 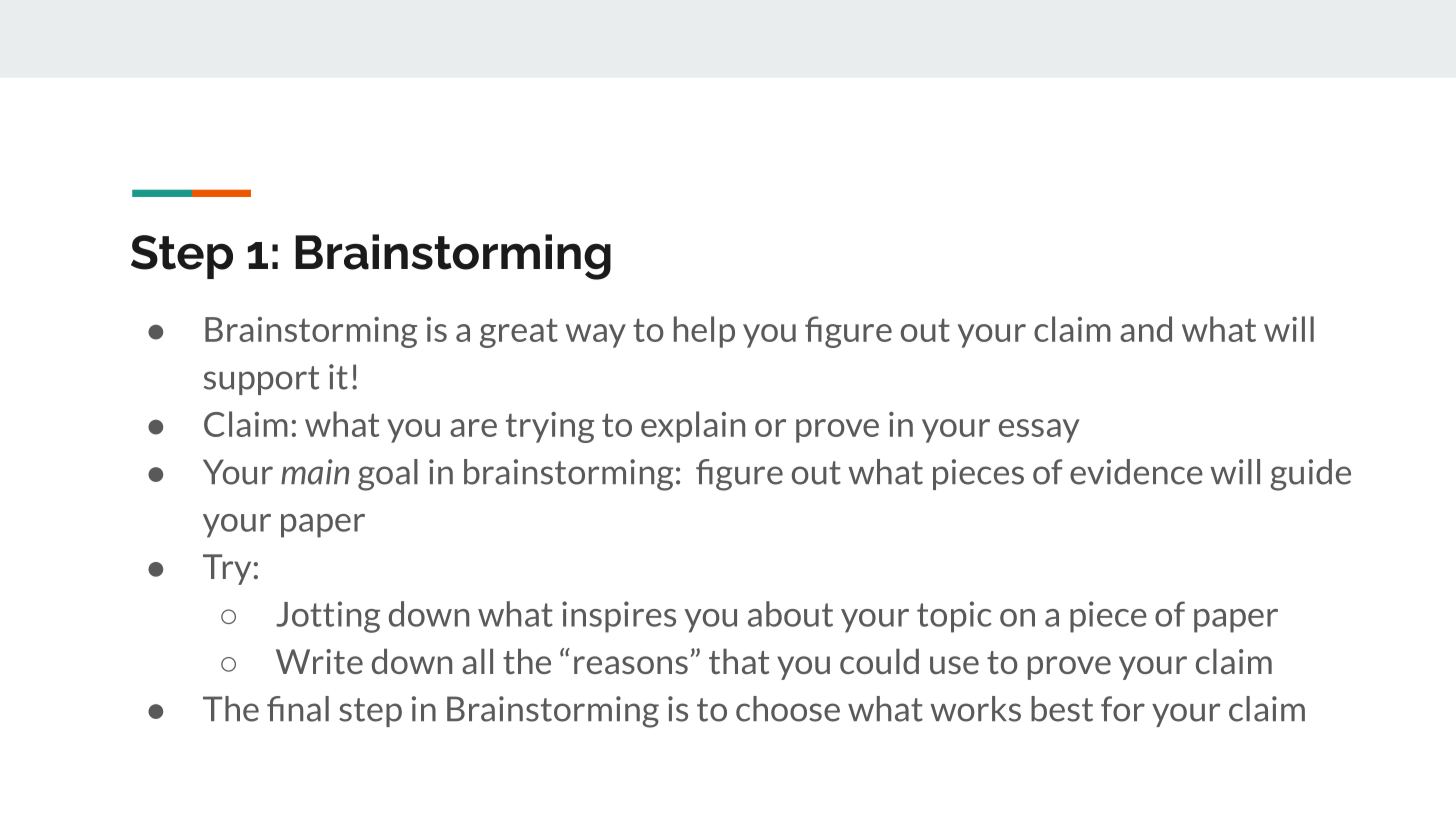 What do you see at coordinates (328, 617) in the page?
I see `Jotting` at bounding box center [328, 617].
